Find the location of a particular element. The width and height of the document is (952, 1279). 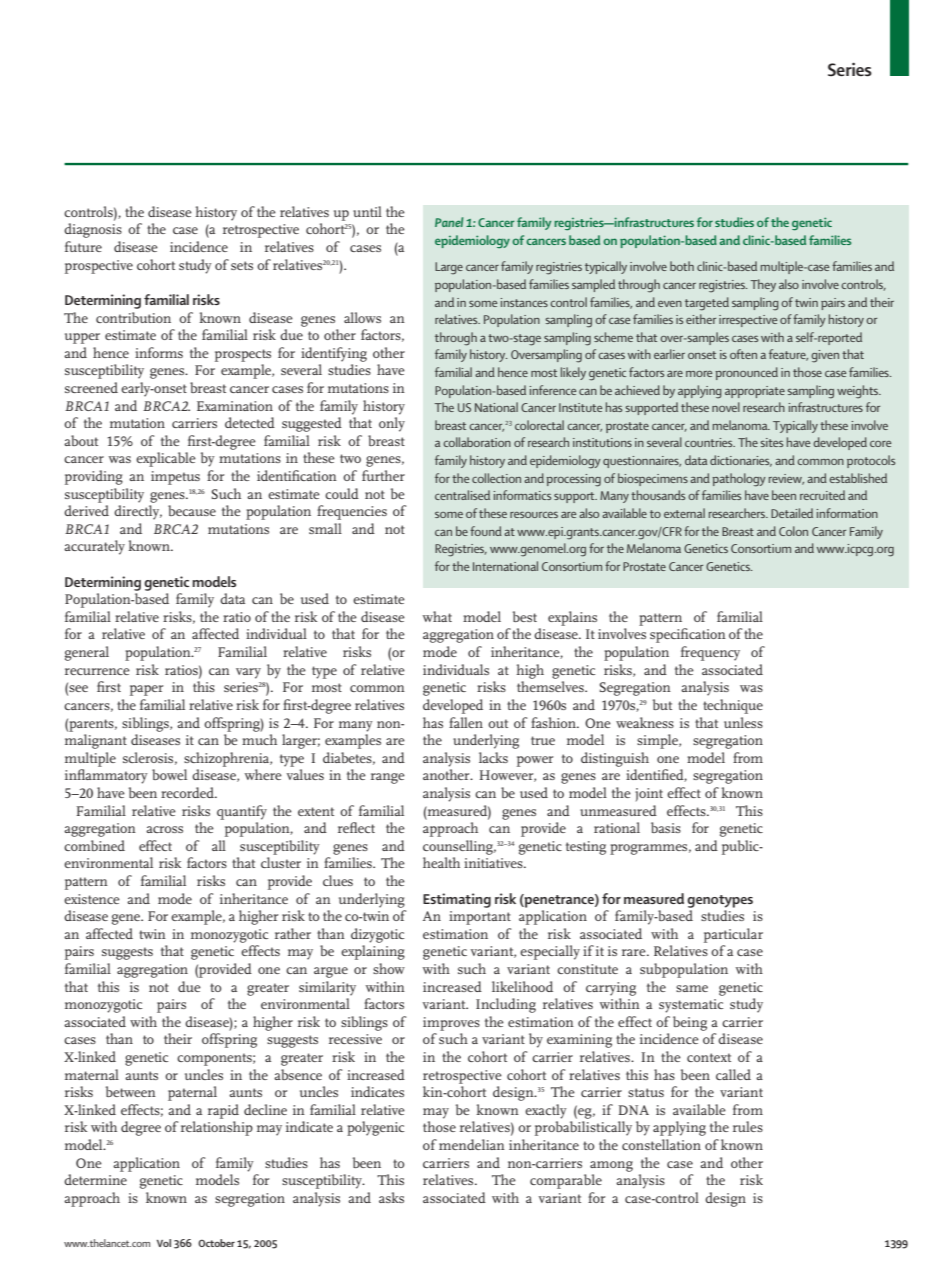

vary is located at coordinates (248, 673).
